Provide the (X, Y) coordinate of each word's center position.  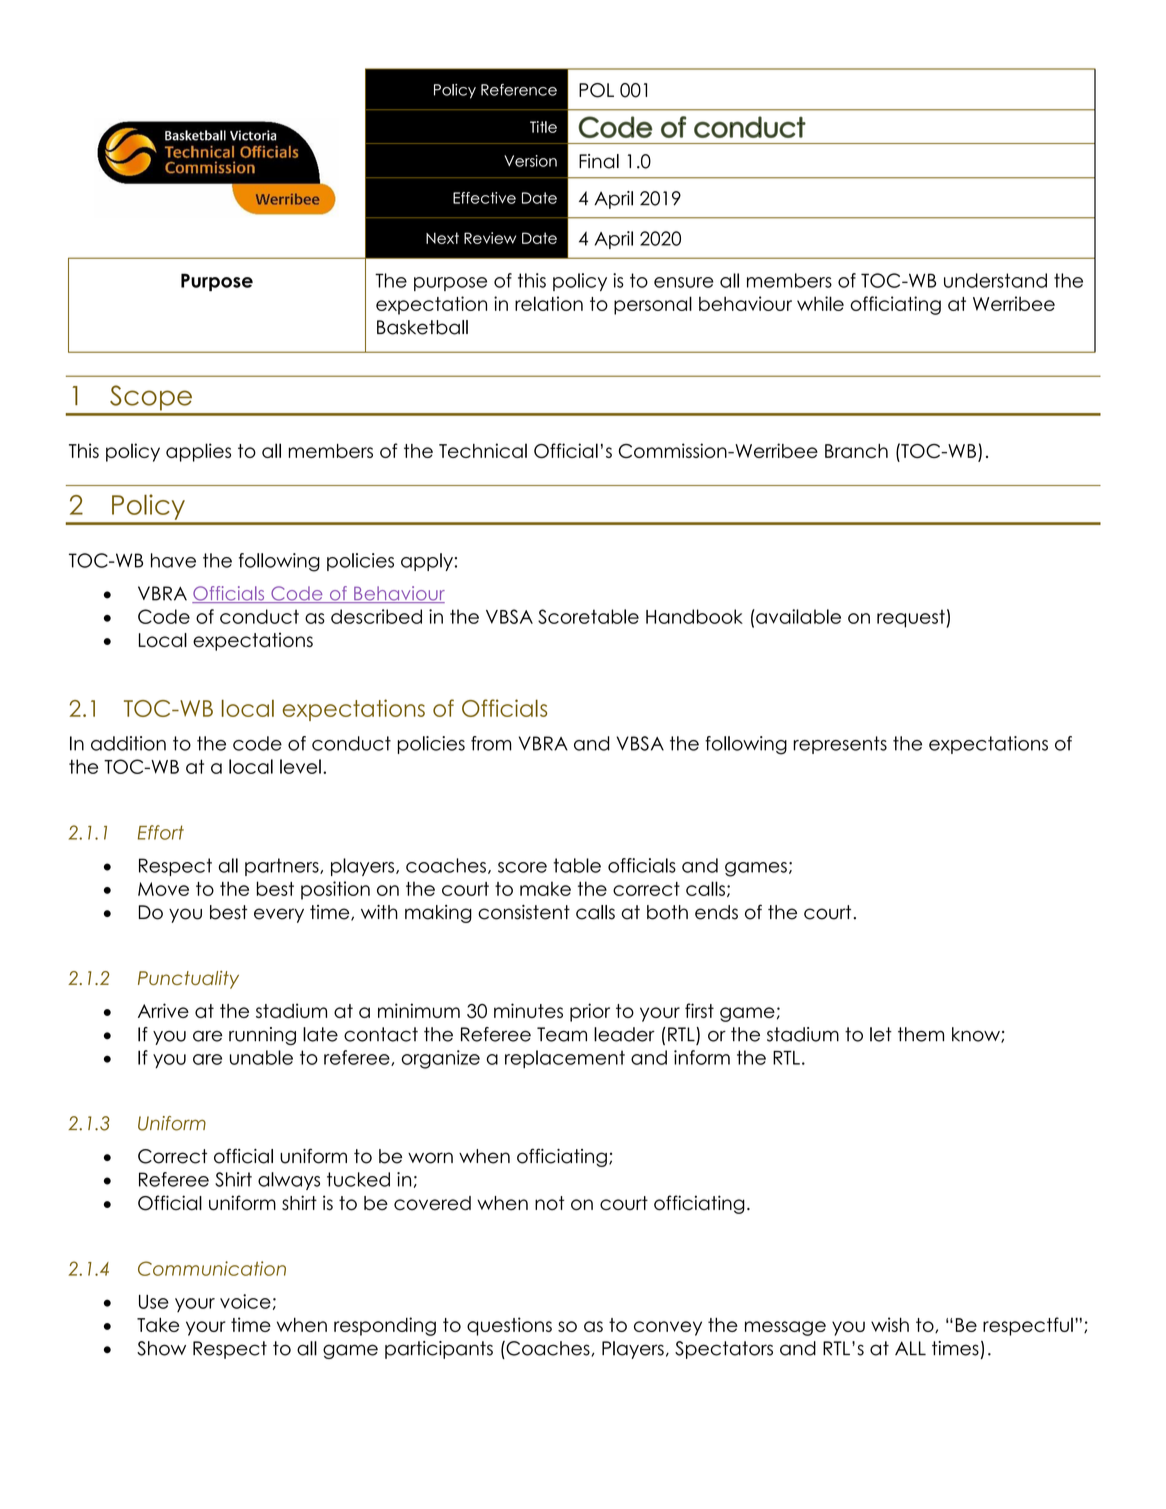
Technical (483, 450)
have (173, 560)
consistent (524, 912)
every (279, 915)
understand (995, 280)
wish (890, 1324)
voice (245, 1301)
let (881, 1034)
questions (509, 1326)
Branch (856, 451)
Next (442, 238)
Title (543, 127)
